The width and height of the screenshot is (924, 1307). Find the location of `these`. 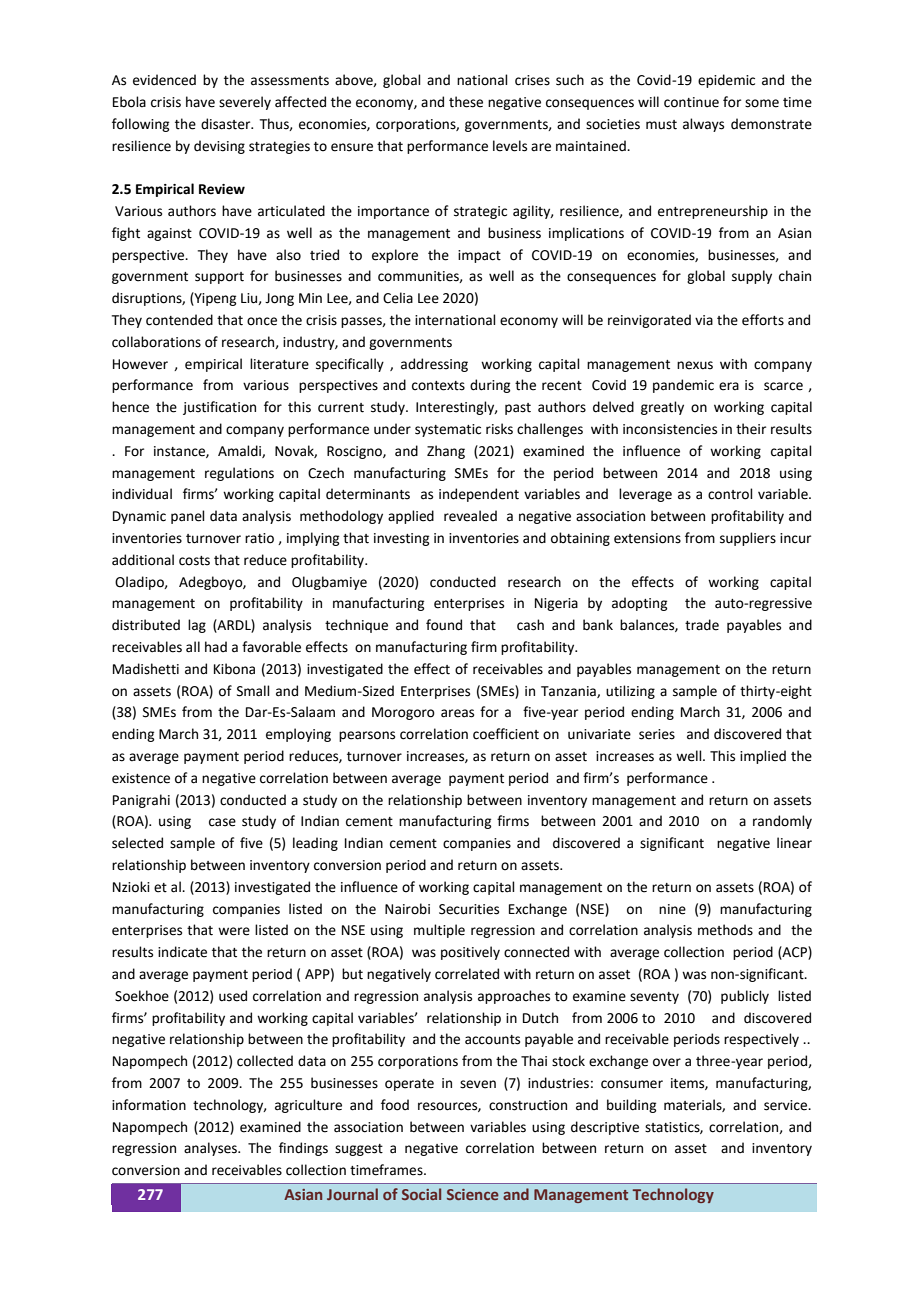

these is located at coordinates (466, 102).
